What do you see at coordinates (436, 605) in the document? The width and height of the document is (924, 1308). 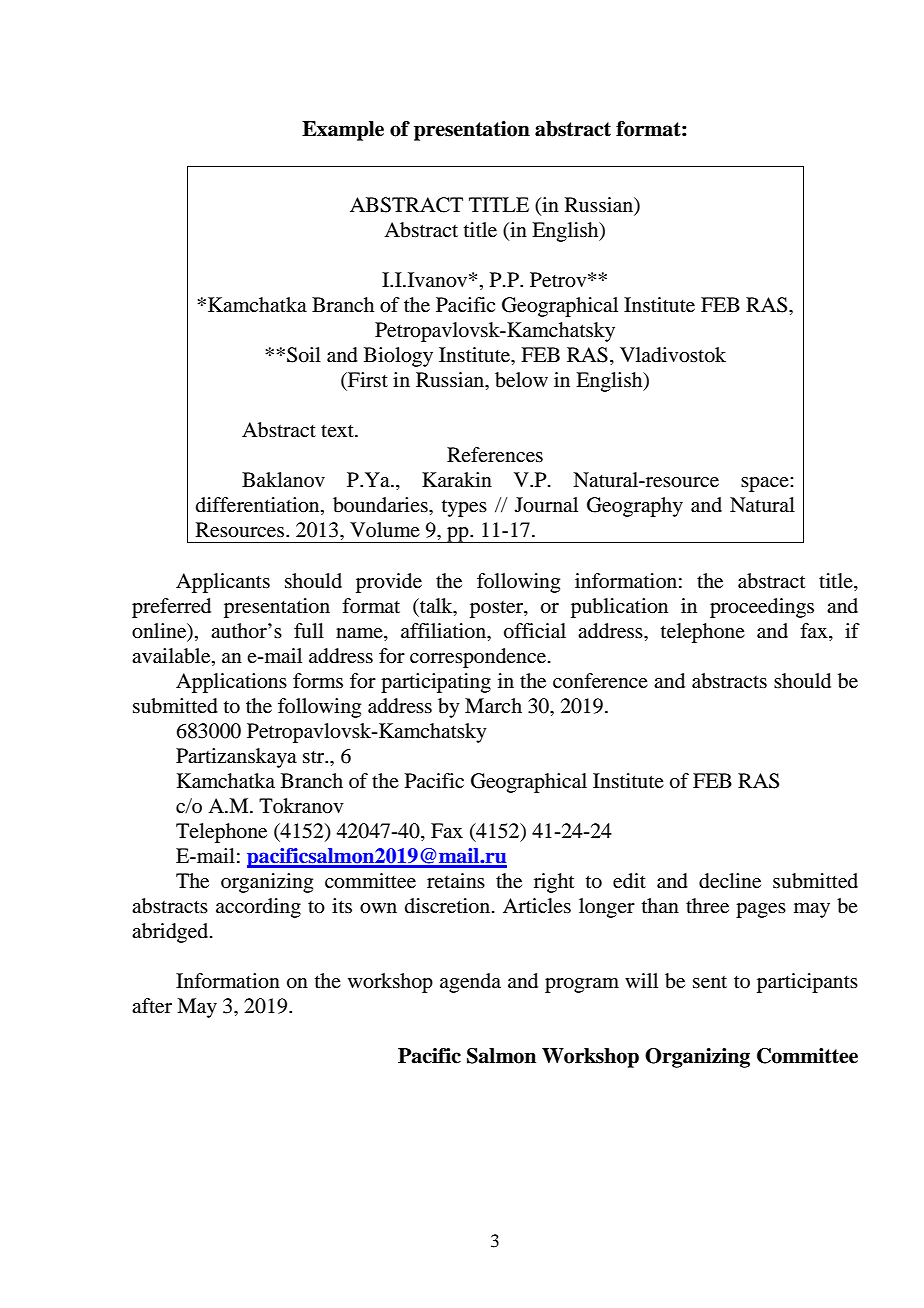 I see `talk` at bounding box center [436, 605].
